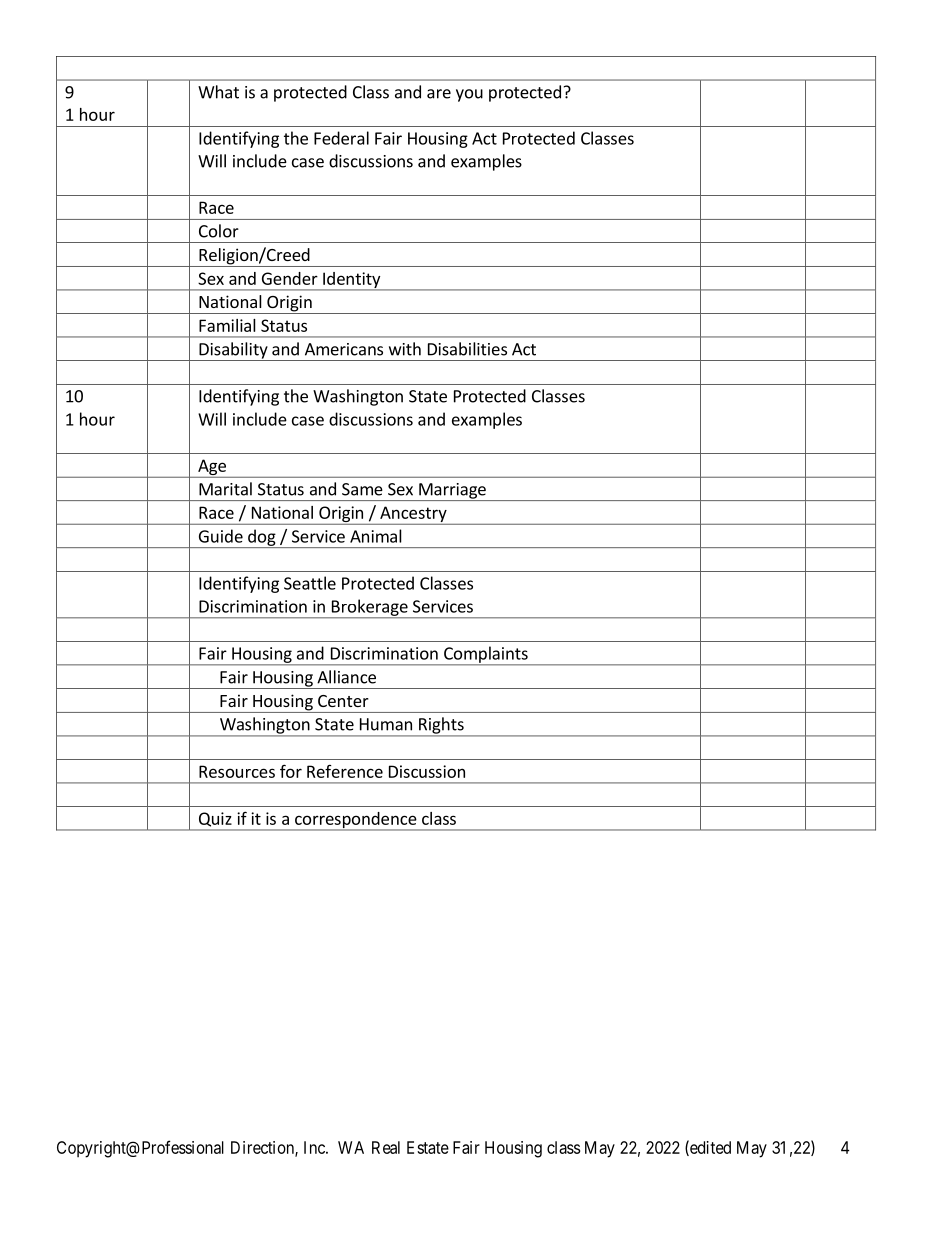 Image resolution: width=952 pixels, height=1233 pixels. I want to click on What, so click(218, 92).
